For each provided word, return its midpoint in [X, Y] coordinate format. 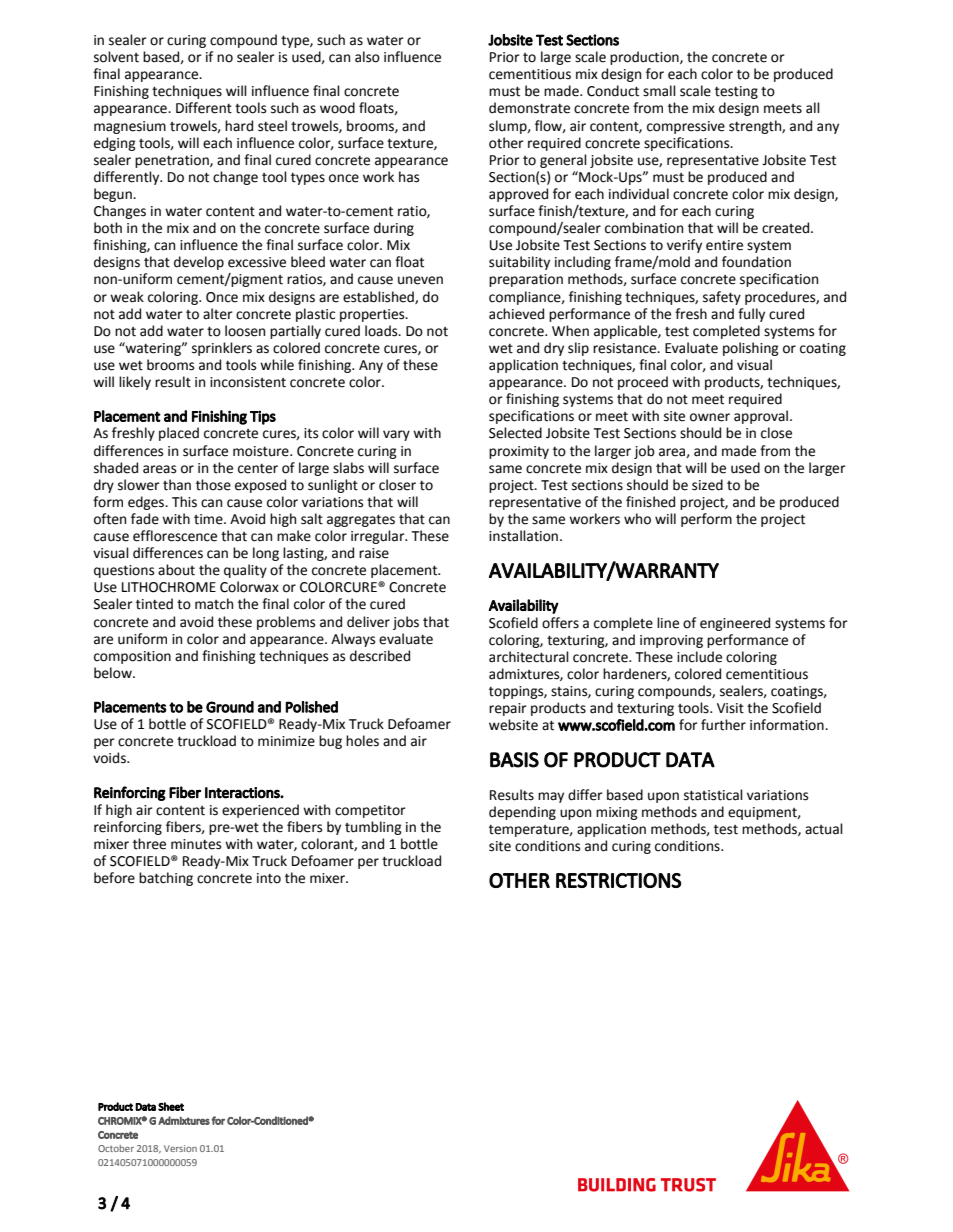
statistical [713, 795]
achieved [516, 314]
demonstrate [529, 108]
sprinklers [222, 349]
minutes [196, 844]
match [214, 604]
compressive [686, 127]
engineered [735, 624]
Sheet [171, 1106]
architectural [529, 657]
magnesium [130, 127]
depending [522, 813]
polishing [751, 349]
